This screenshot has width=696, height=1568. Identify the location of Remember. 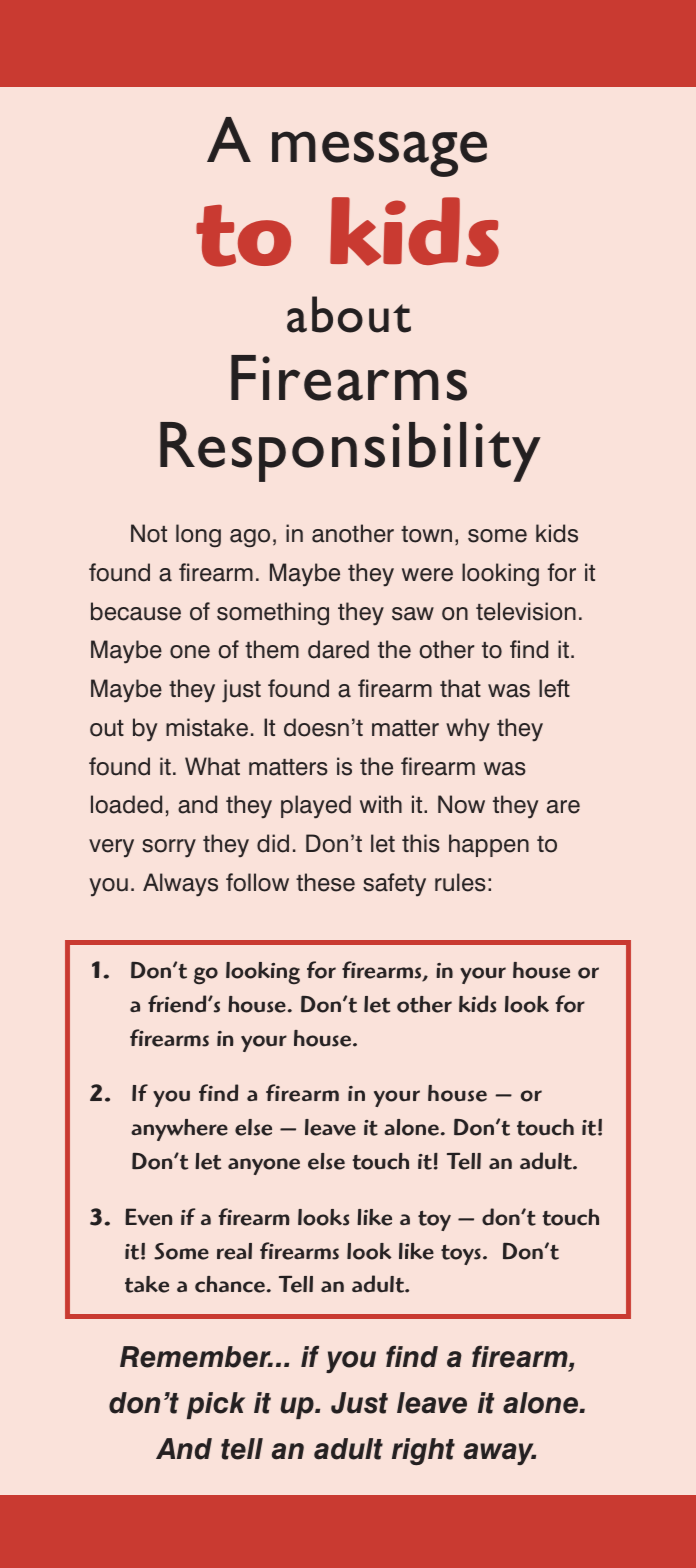
(196, 1357).
